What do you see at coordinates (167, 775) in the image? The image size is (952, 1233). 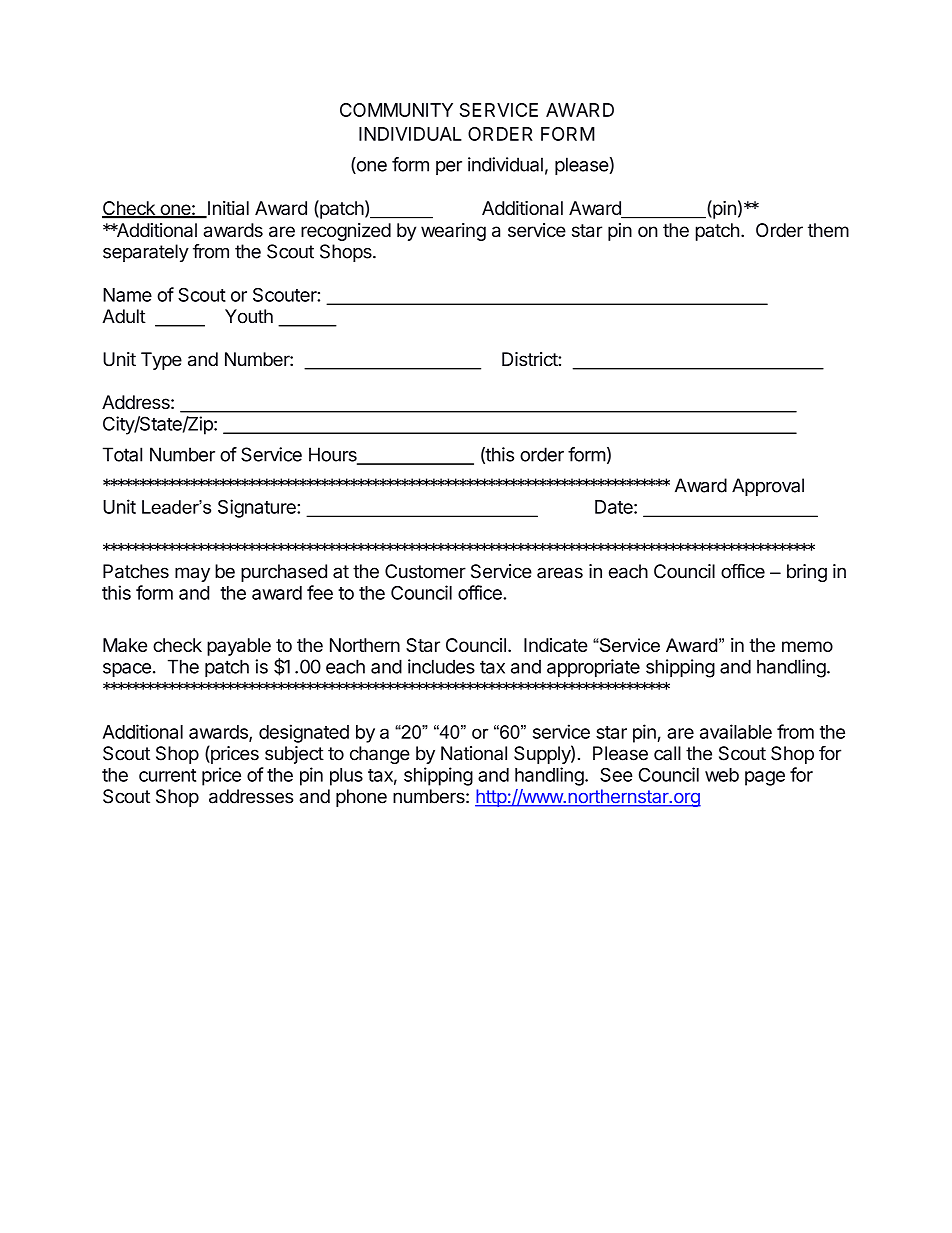 I see `current` at bounding box center [167, 775].
